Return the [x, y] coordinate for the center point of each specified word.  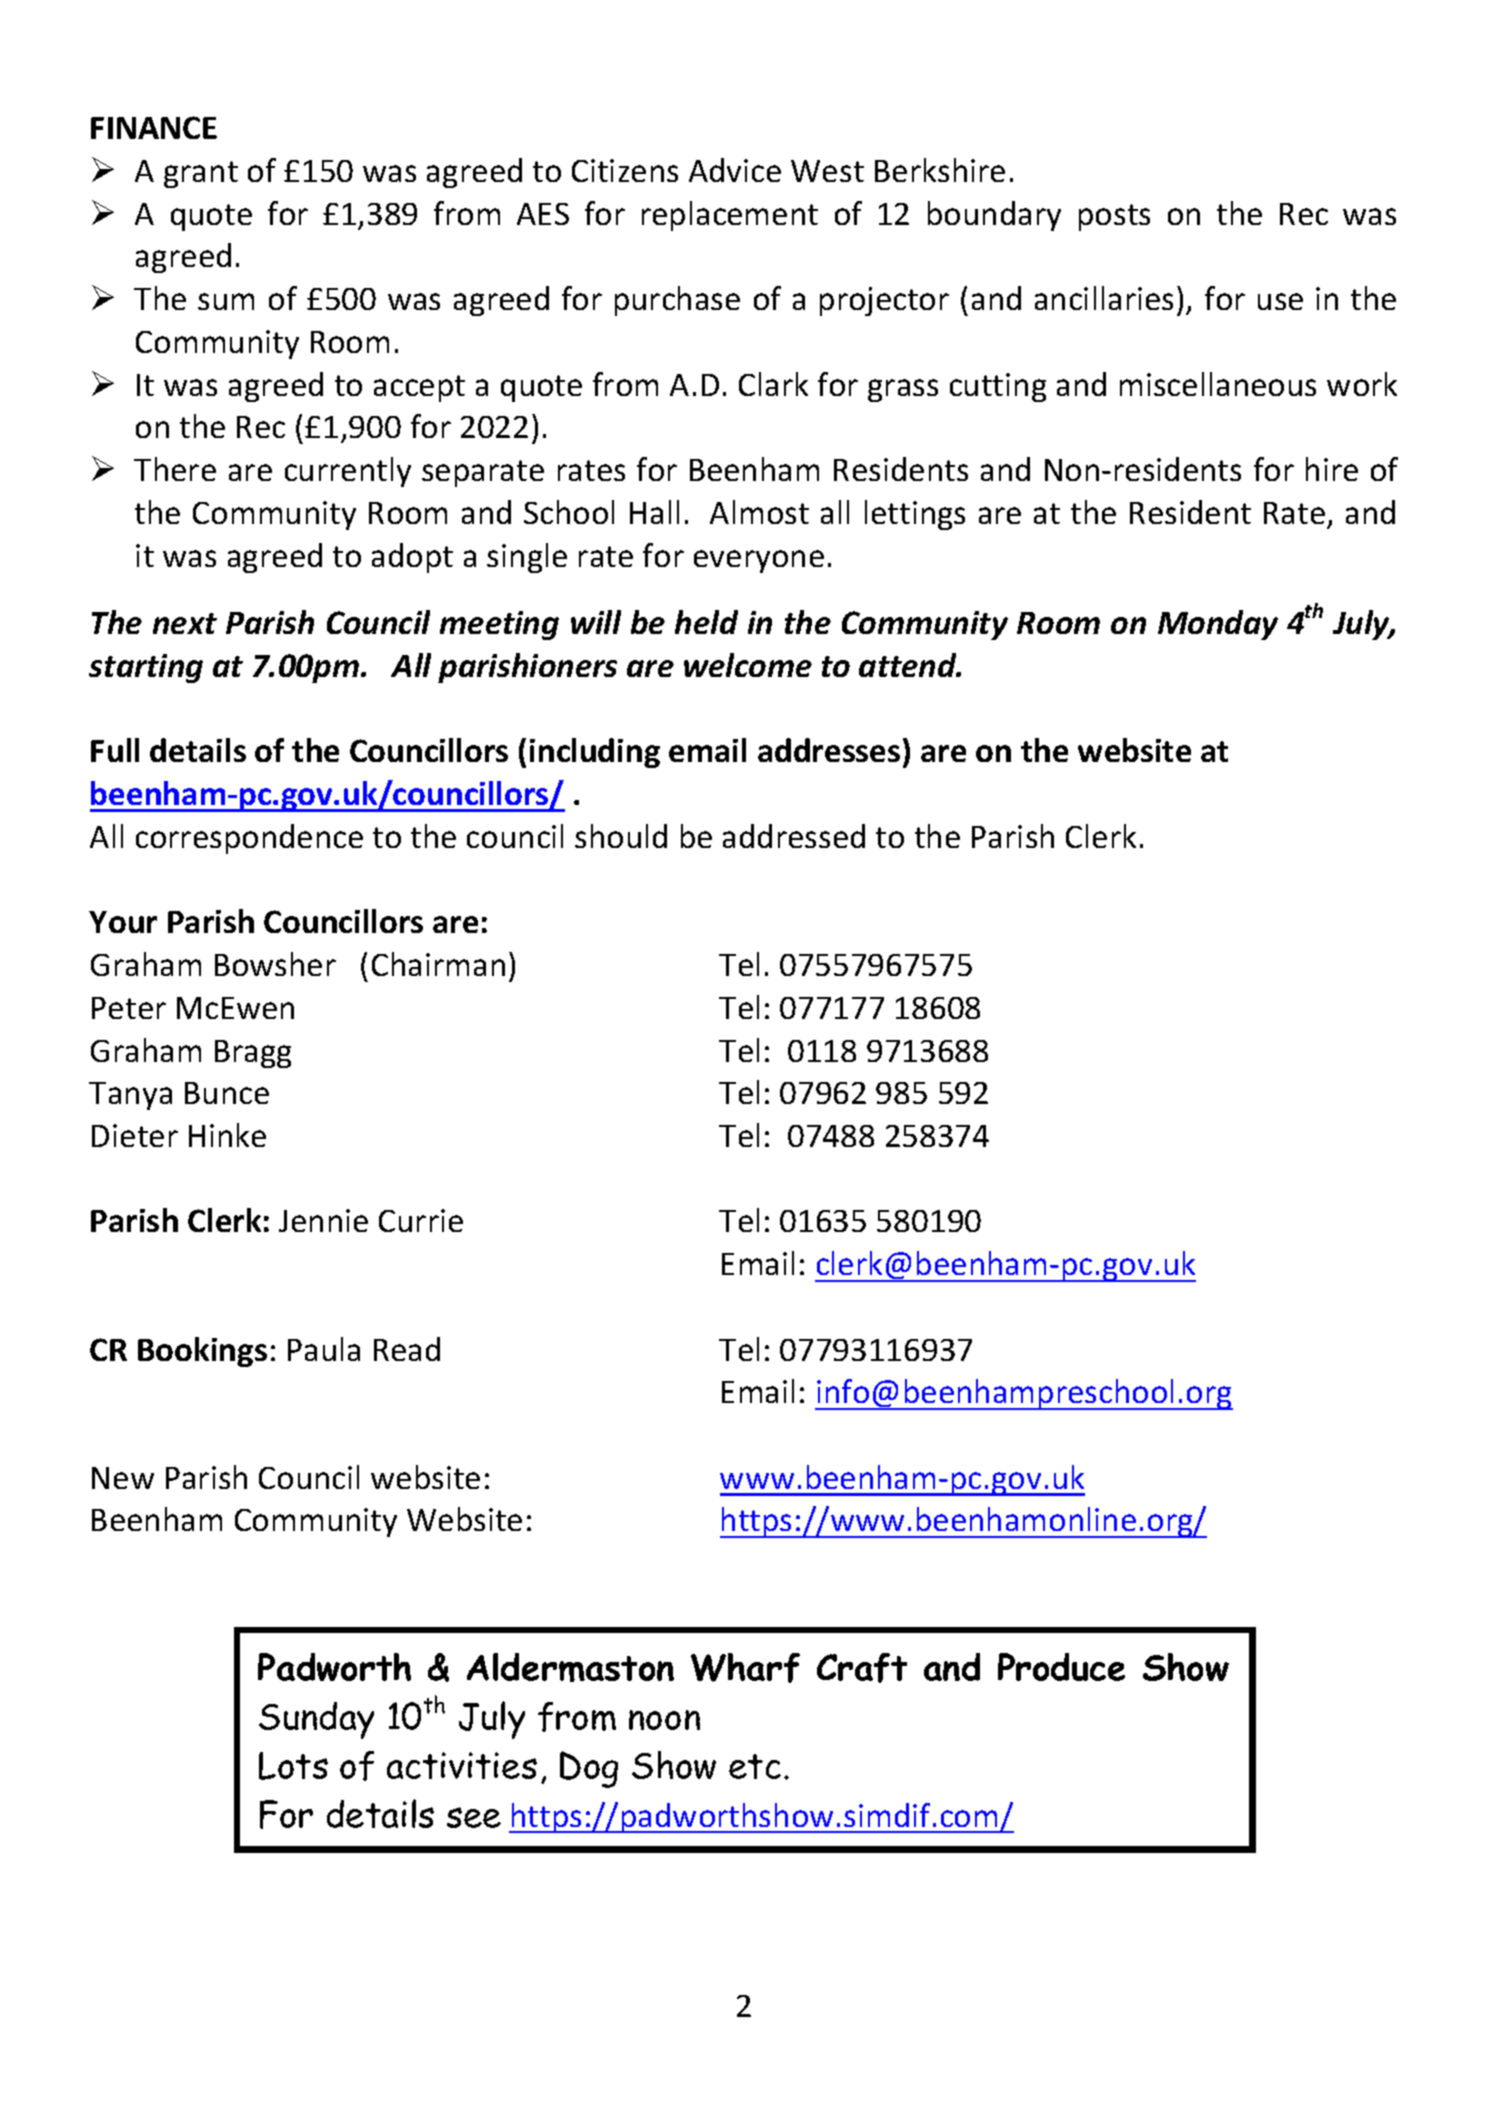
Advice [735, 170]
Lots [293, 1766]
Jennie [323, 1220]
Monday [1218, 625]
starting [146, 668]
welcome [748, 665]
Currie [421, 1220]
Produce [1061, 1667]
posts [1114, 217]
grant [201, 174]
